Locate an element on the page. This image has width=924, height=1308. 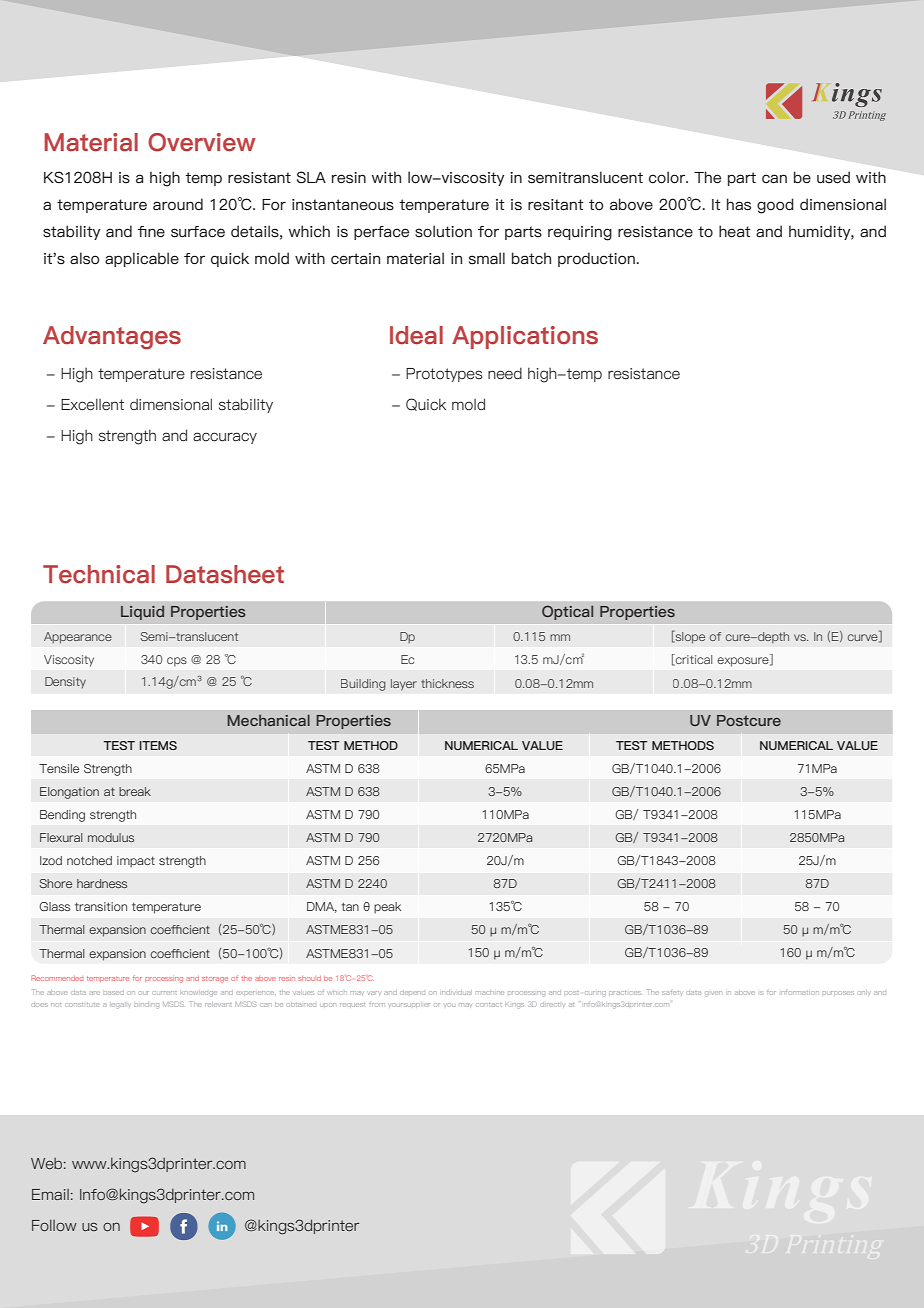
exposure is located at coordinates (744, 662).
